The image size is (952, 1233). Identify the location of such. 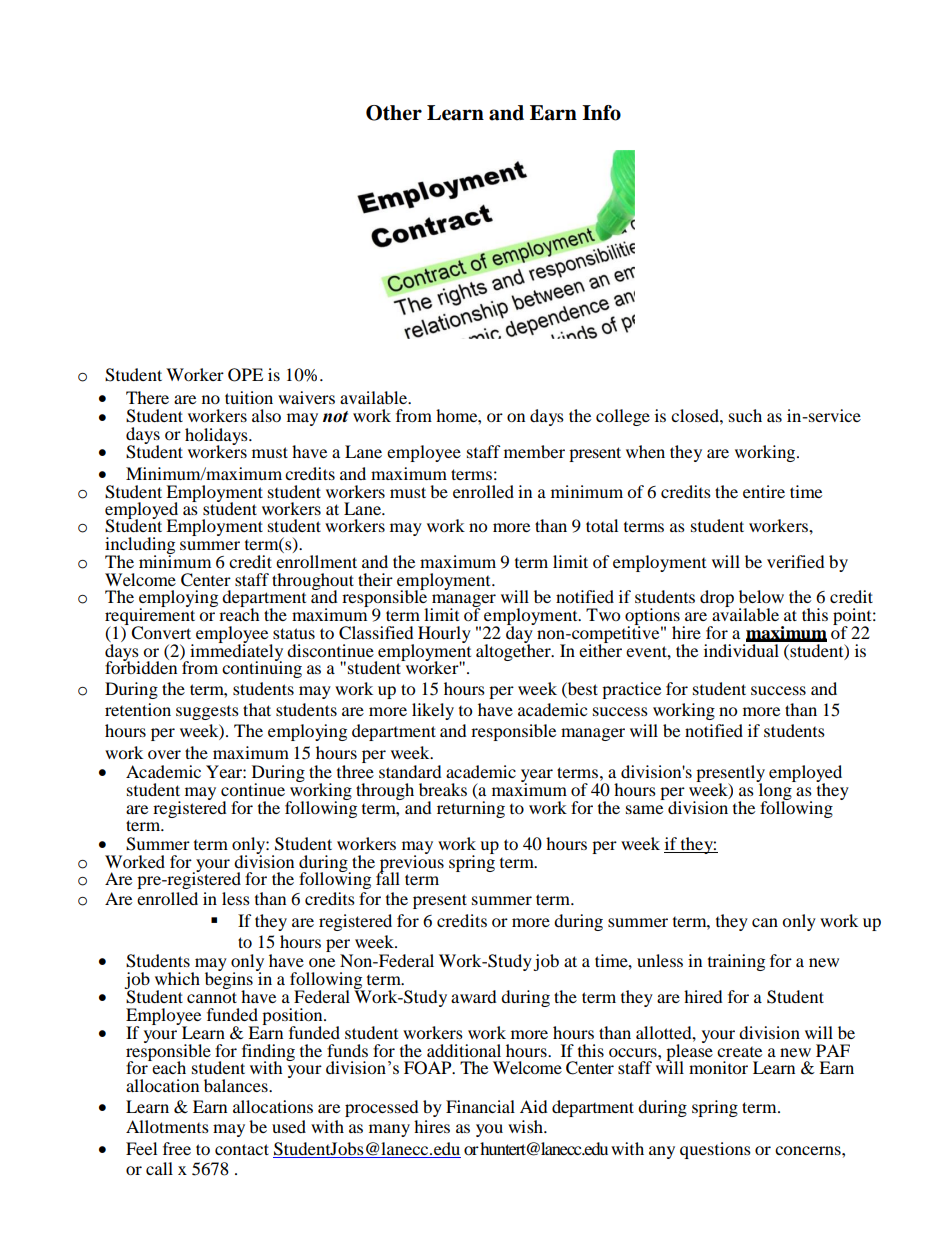
(745, 415).
